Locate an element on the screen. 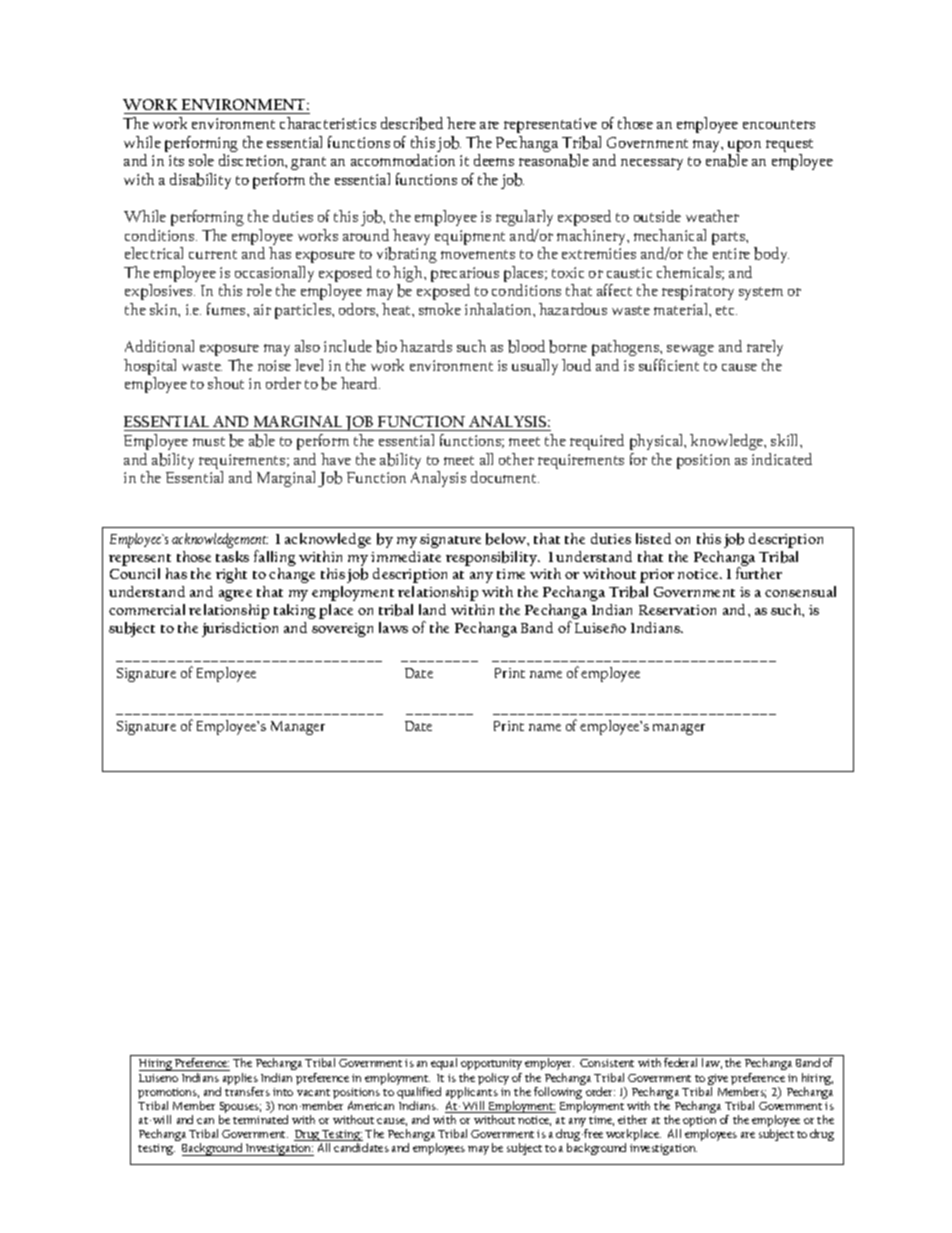  fumes is located at coordinates (227, 309).
